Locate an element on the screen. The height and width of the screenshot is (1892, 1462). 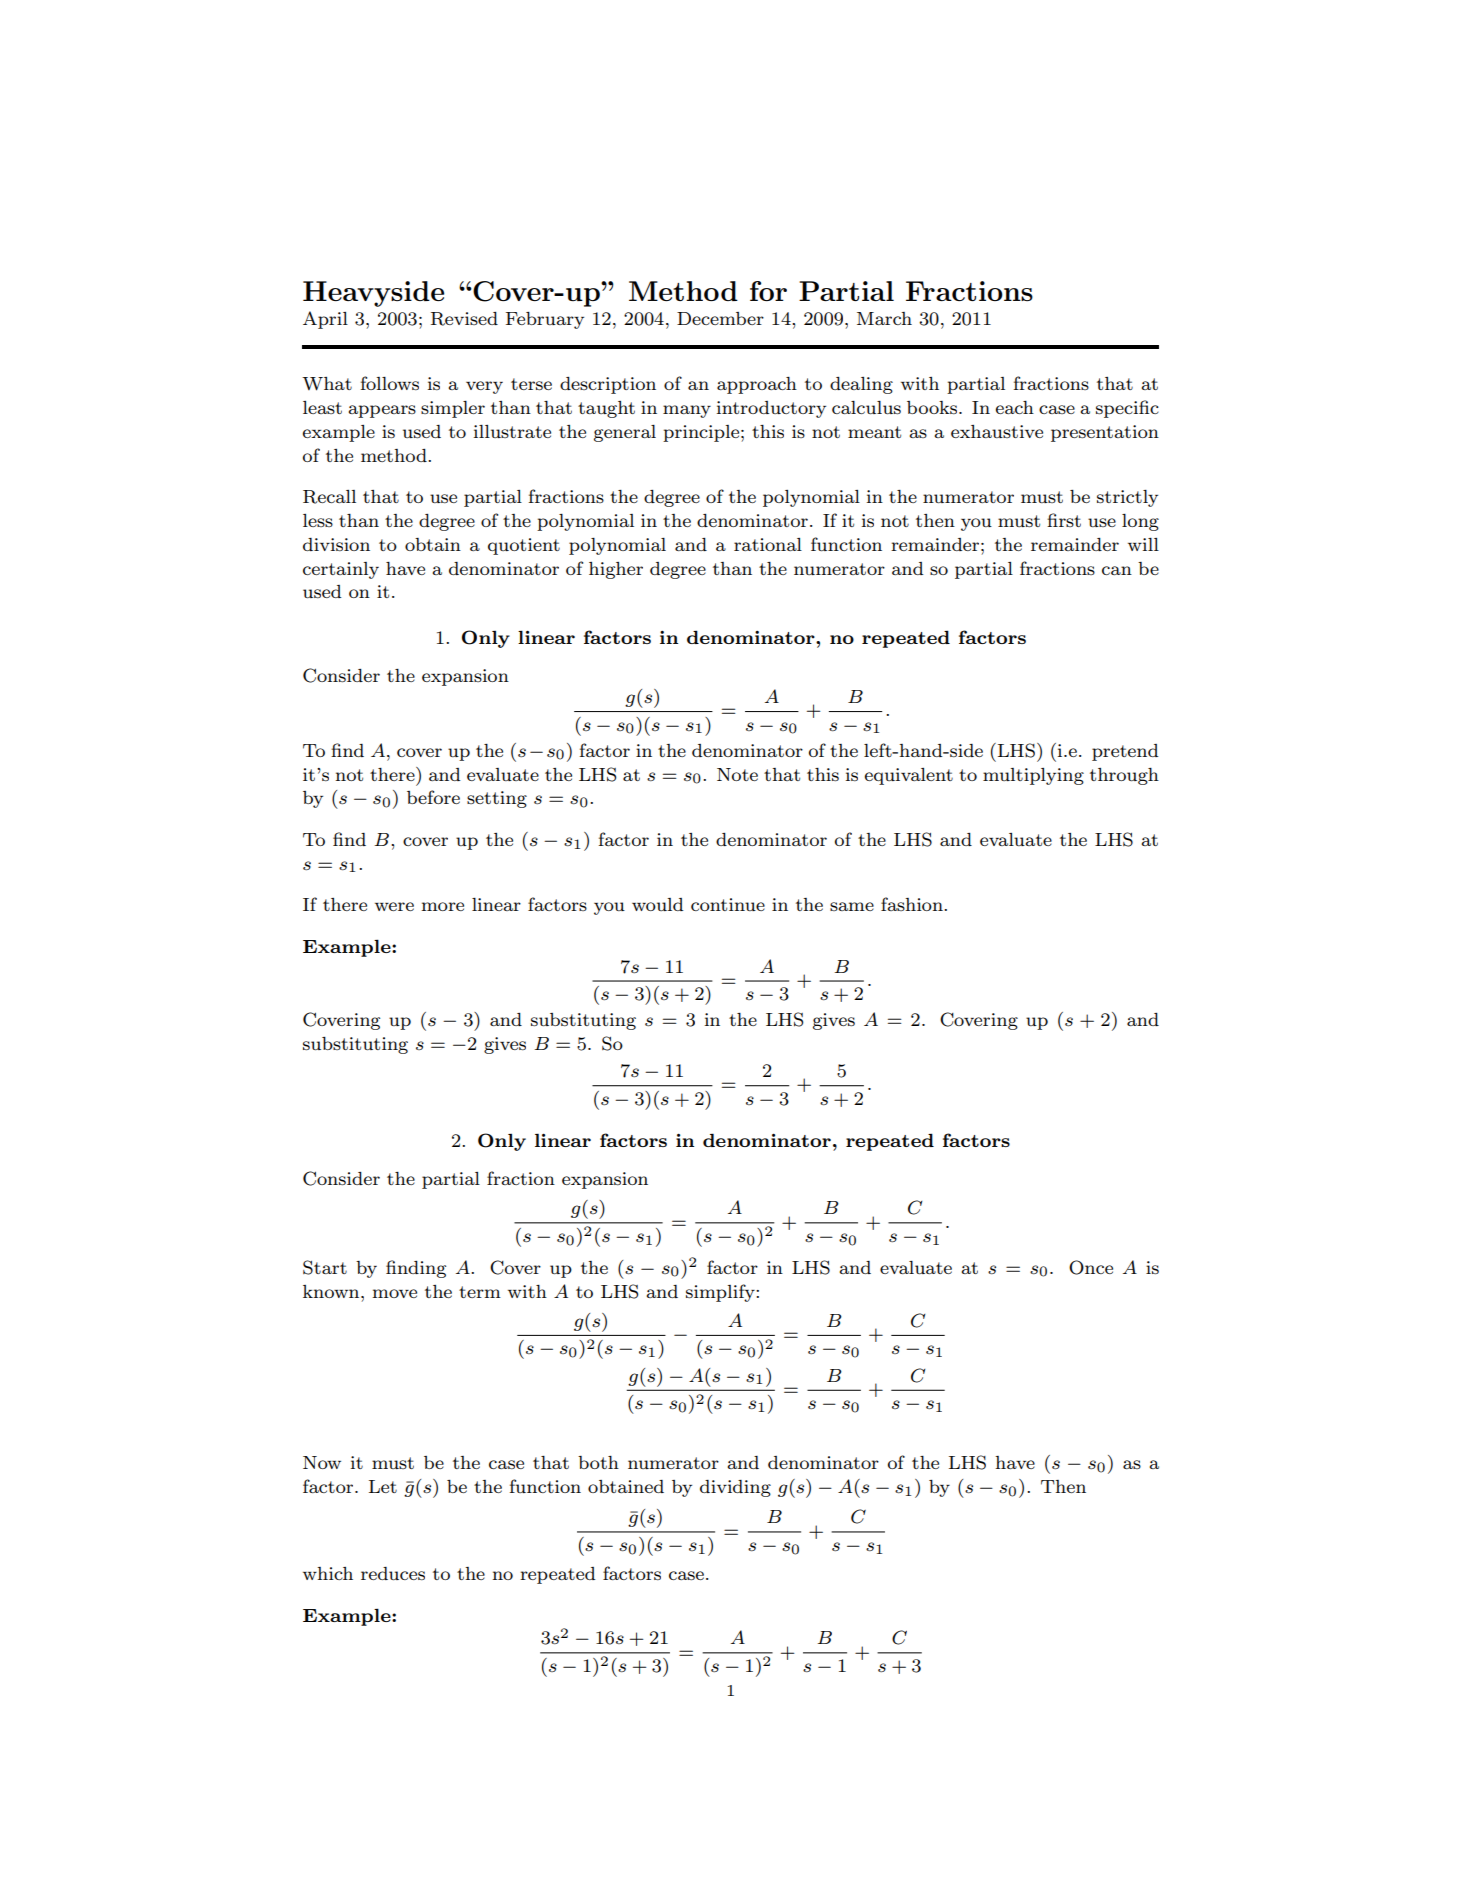
Once is located at coordinates (1091, 1267).
